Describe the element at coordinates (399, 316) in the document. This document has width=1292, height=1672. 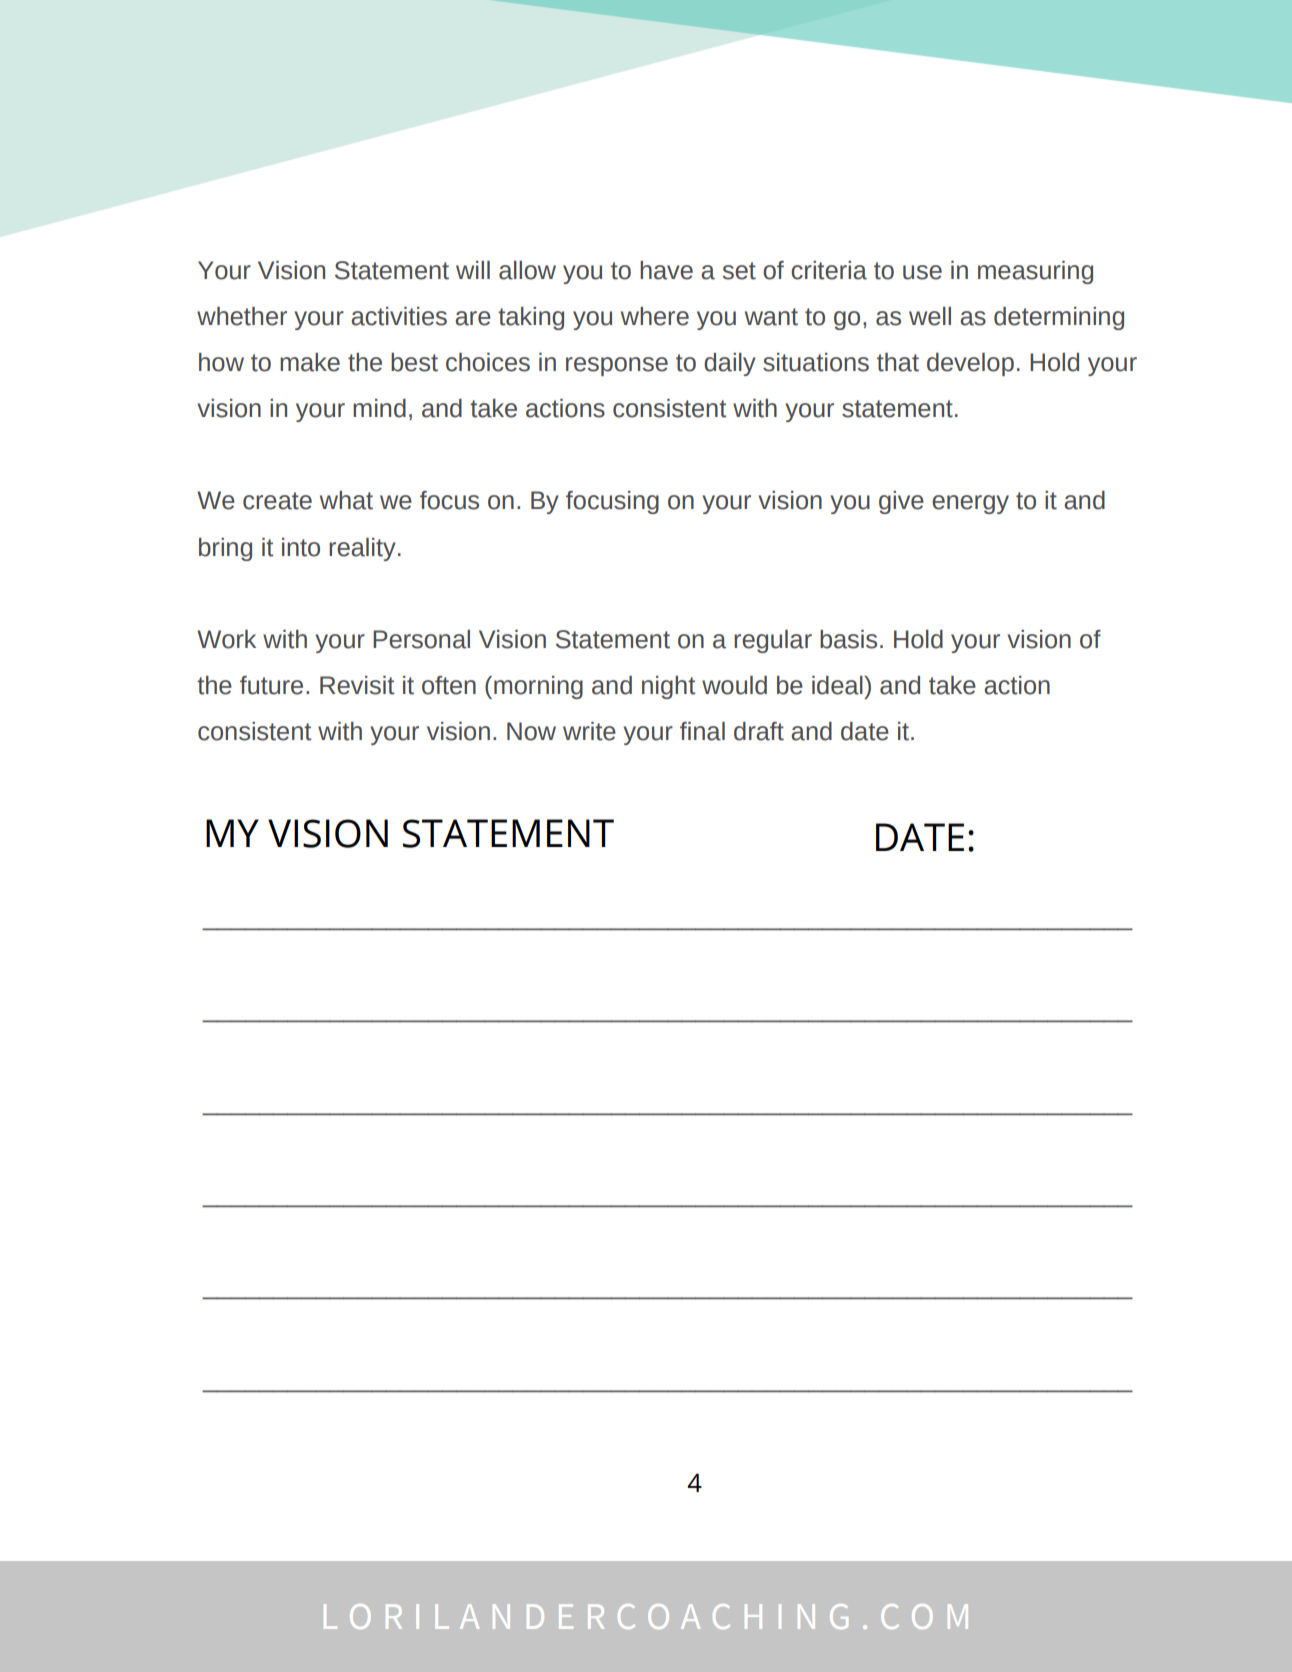
I see `activities` at that location.
